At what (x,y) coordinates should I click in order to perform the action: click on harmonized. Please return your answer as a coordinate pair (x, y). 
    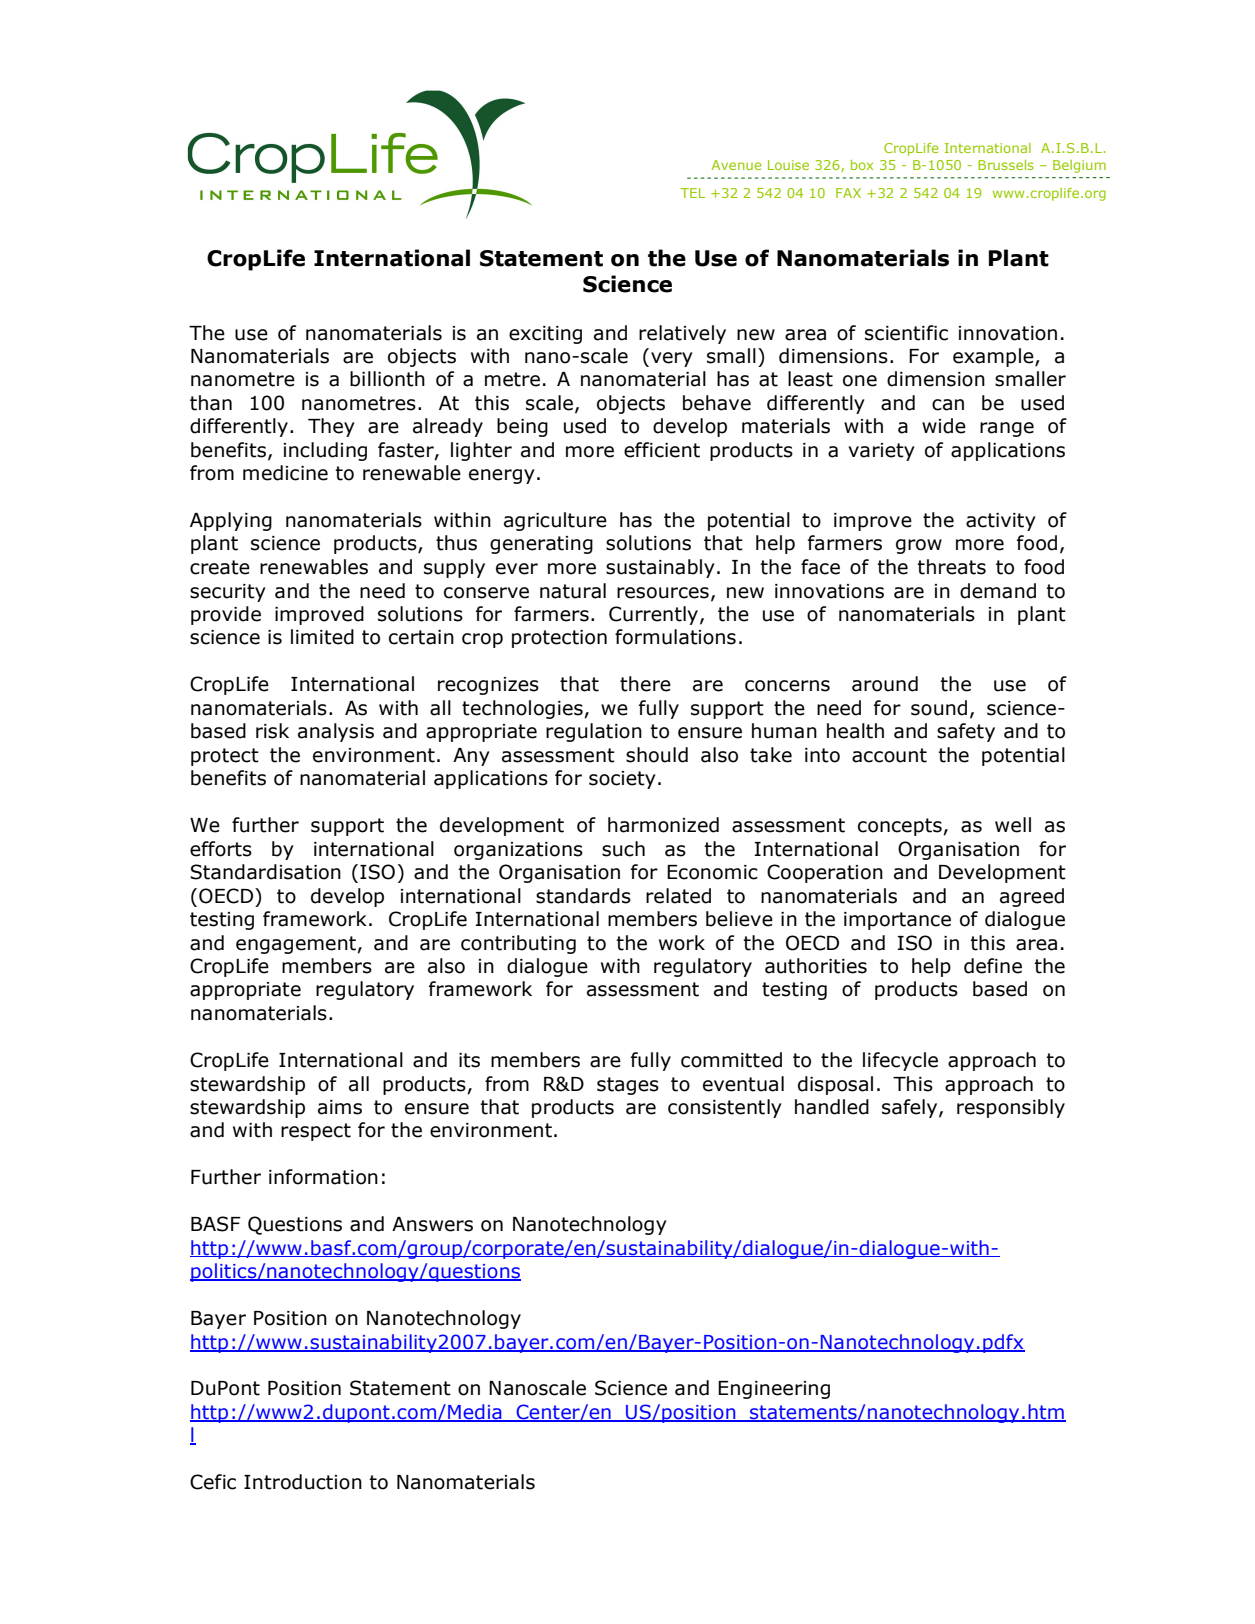
    Looking at the image, I should click on (663, 825).
